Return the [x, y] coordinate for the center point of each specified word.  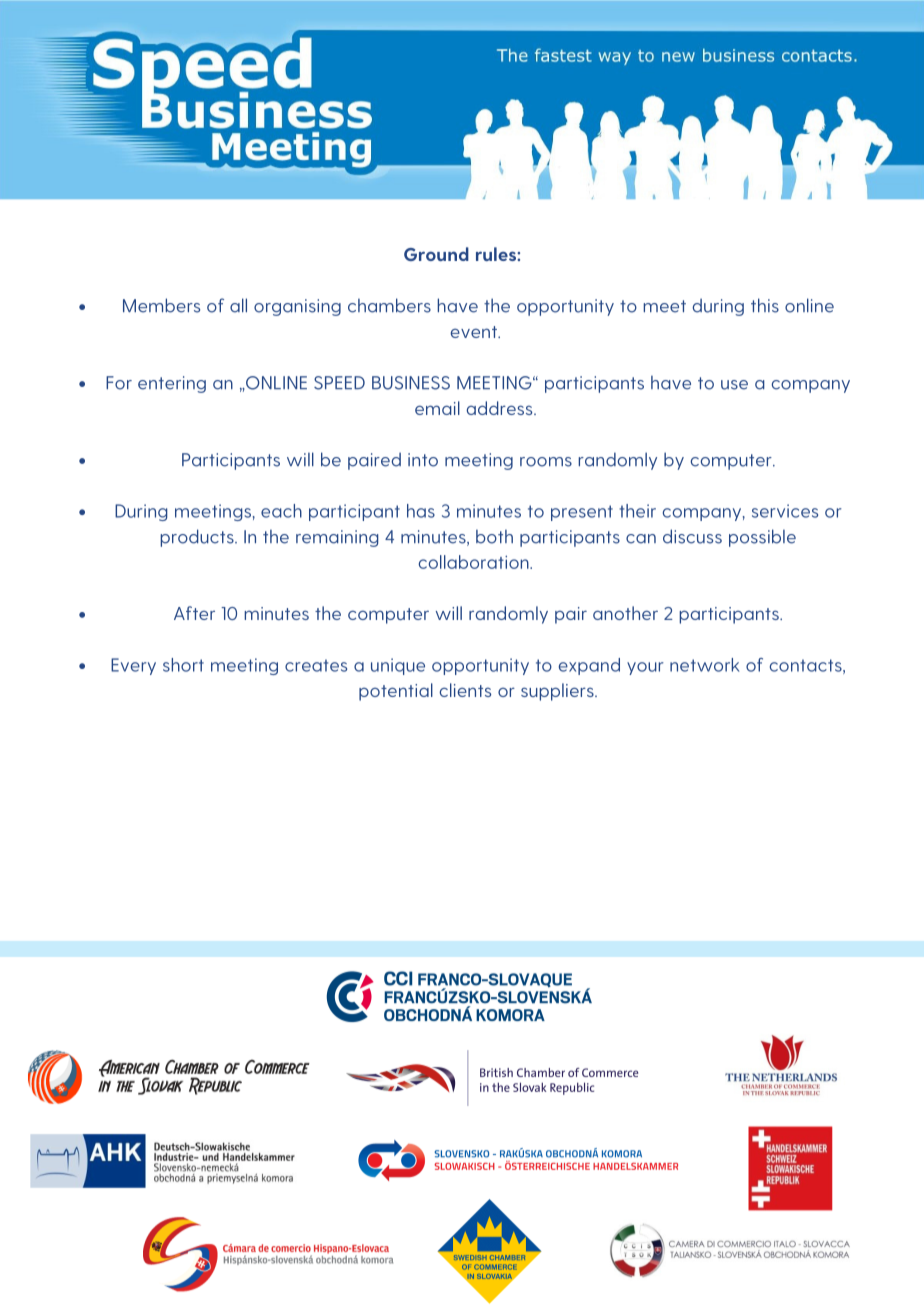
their [637, 511]
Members [161, 305]
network [705, 665]
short [183, 665]
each [281, 511]
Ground [436, 254]
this [765, 305]
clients [465, 690]
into [423, 460]
